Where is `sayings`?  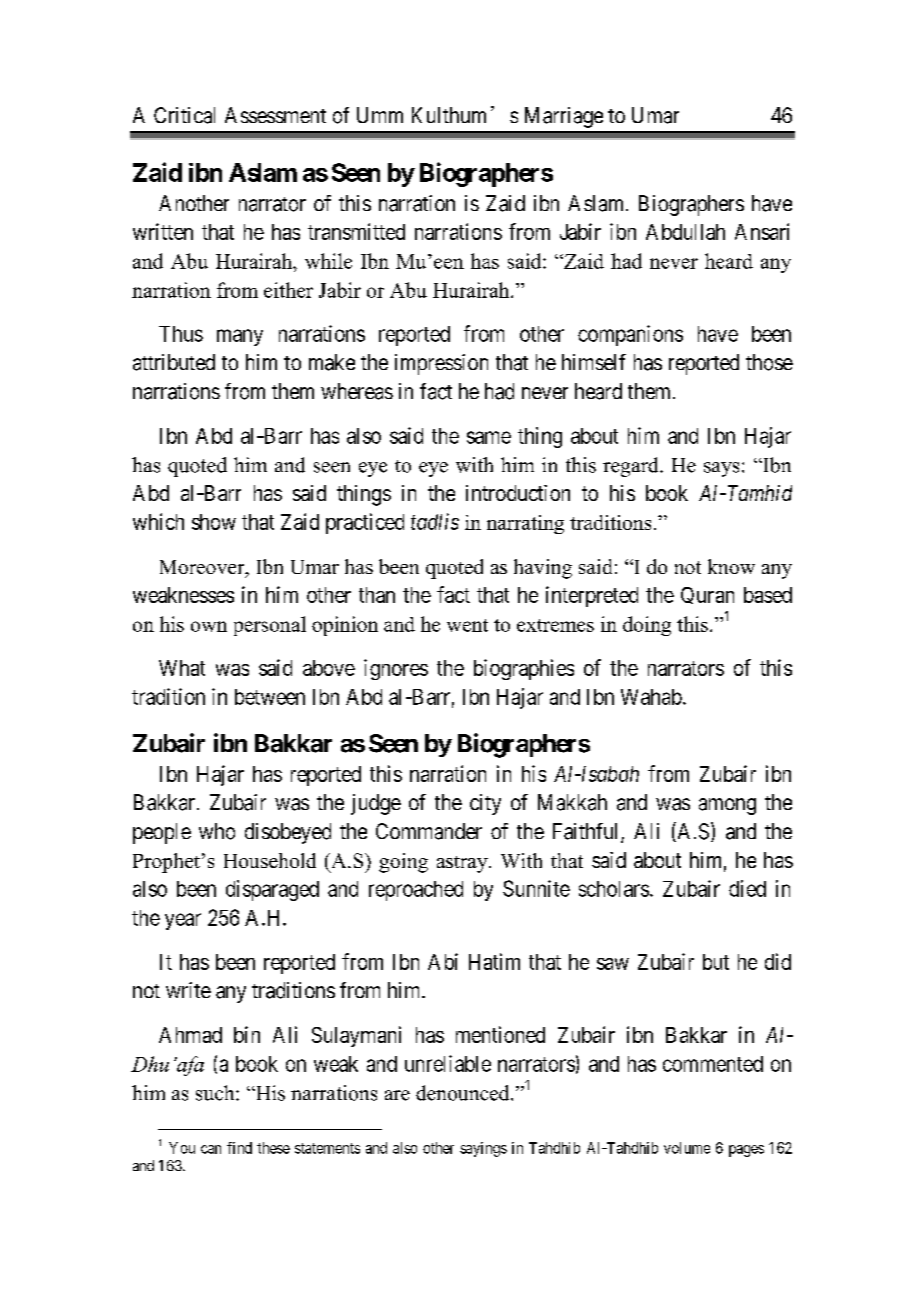
sayings is located at coordinates (483, 1149).
